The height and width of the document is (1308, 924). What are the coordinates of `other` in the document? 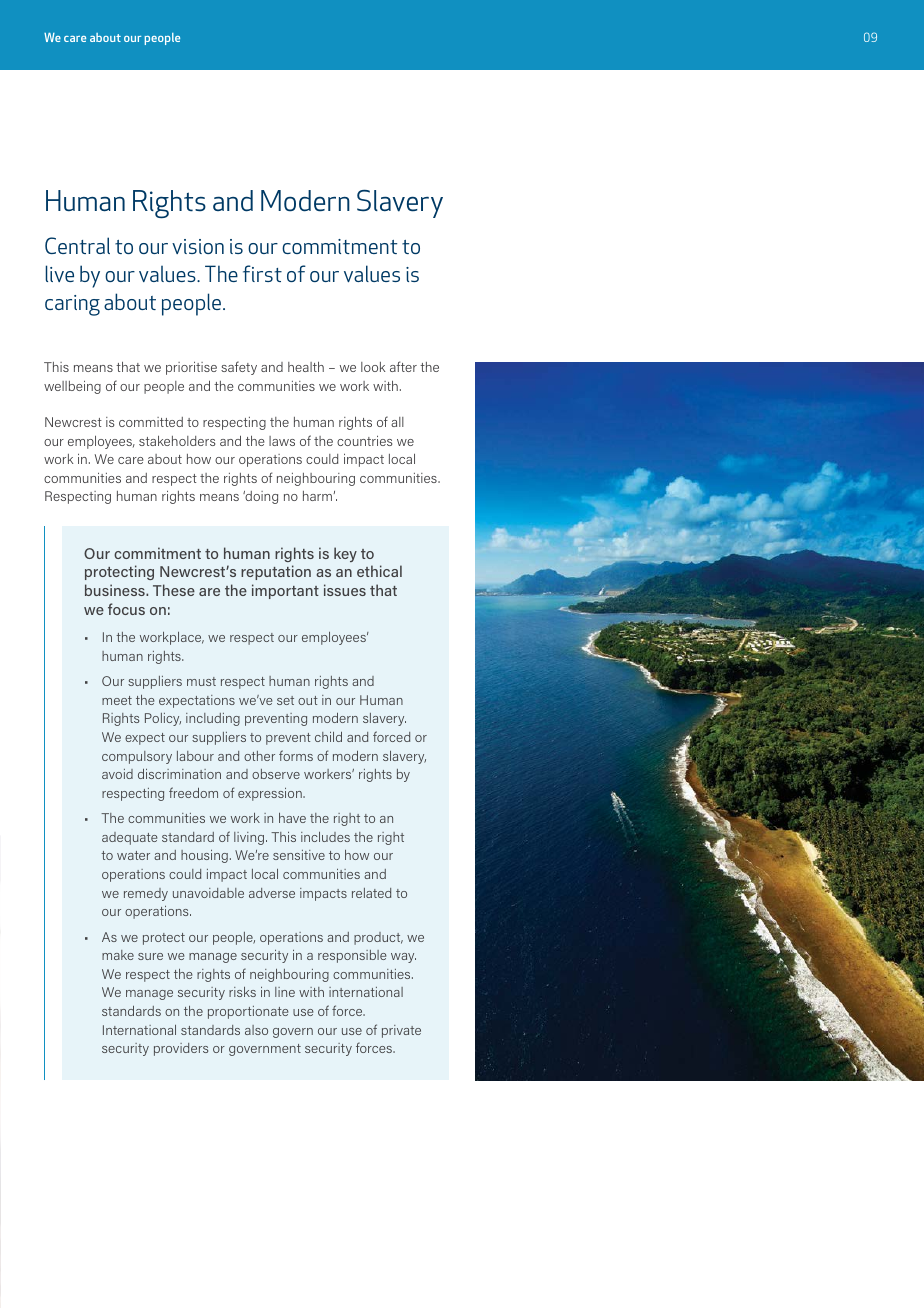 It's located at (259, 756).
